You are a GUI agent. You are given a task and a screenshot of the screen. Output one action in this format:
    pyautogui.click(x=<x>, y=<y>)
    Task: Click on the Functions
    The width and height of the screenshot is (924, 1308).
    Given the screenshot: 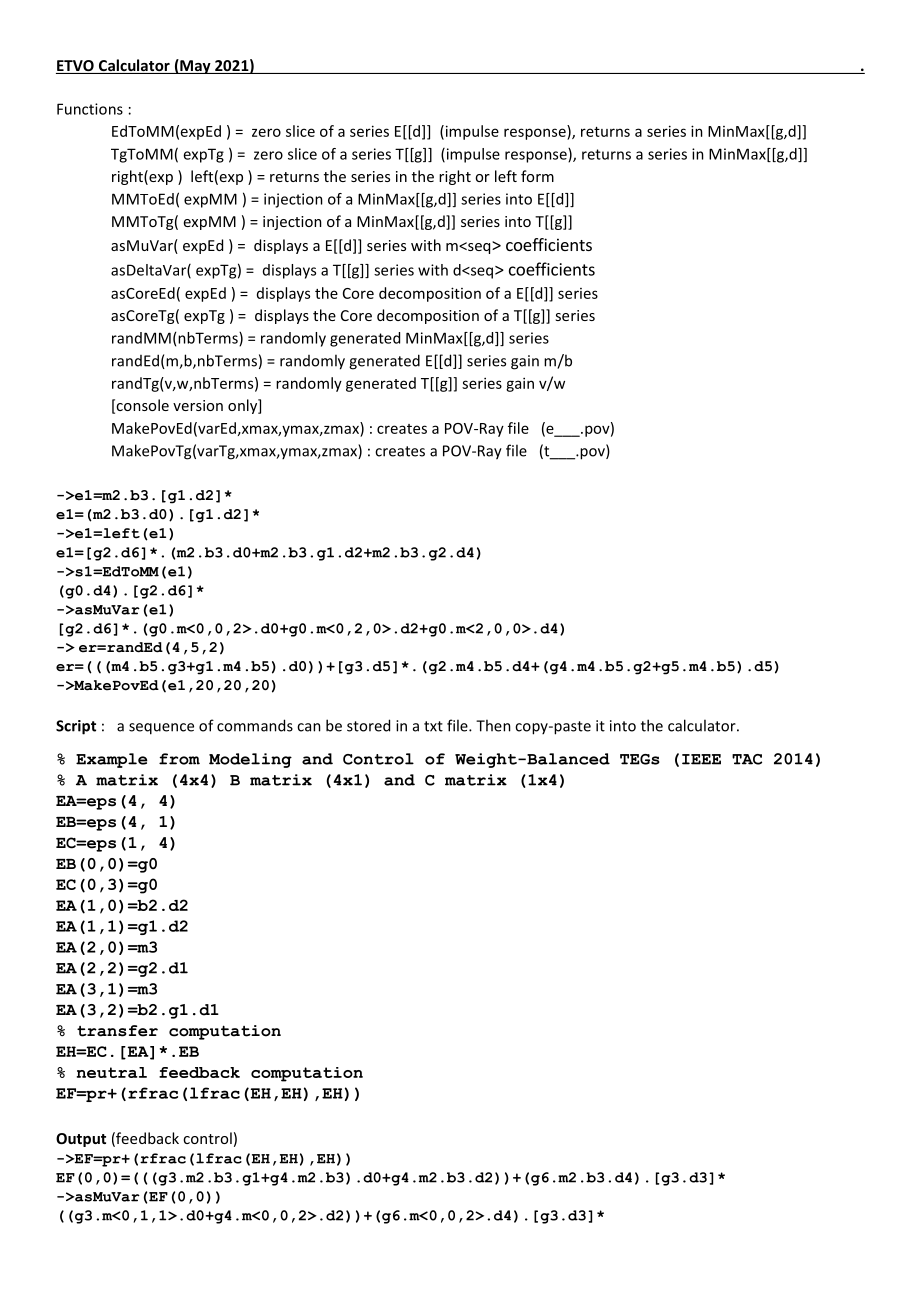 What is the action you would take?
    pyautogui.click(x=90, y=109)
